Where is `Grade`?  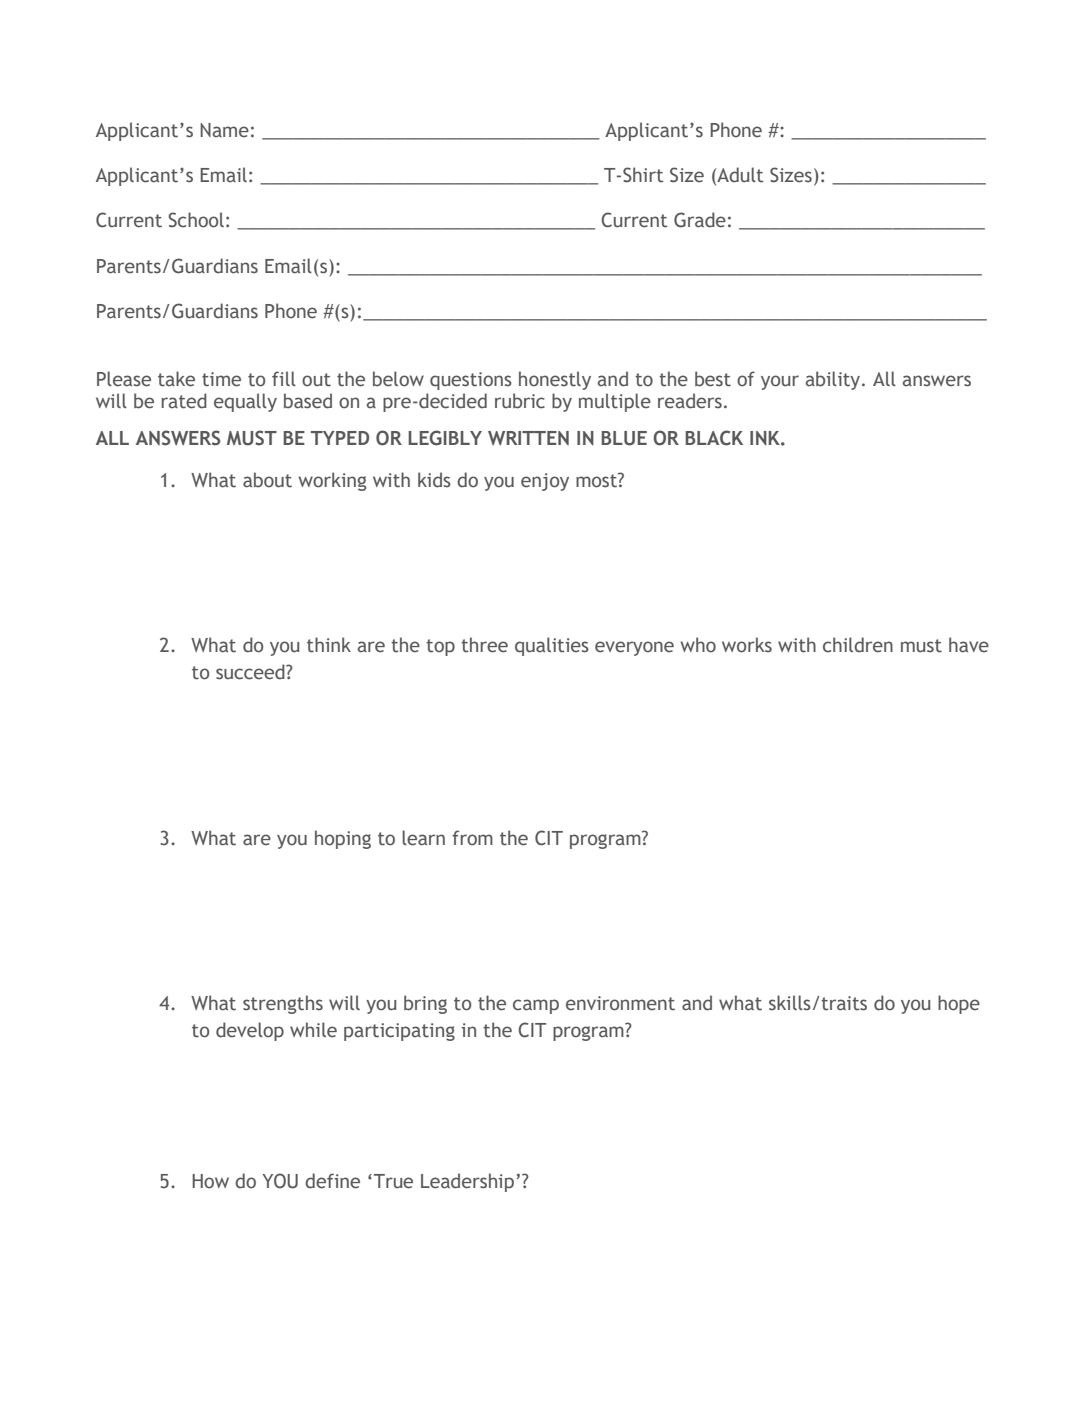 Grade is located at coordinates (700, 220).
